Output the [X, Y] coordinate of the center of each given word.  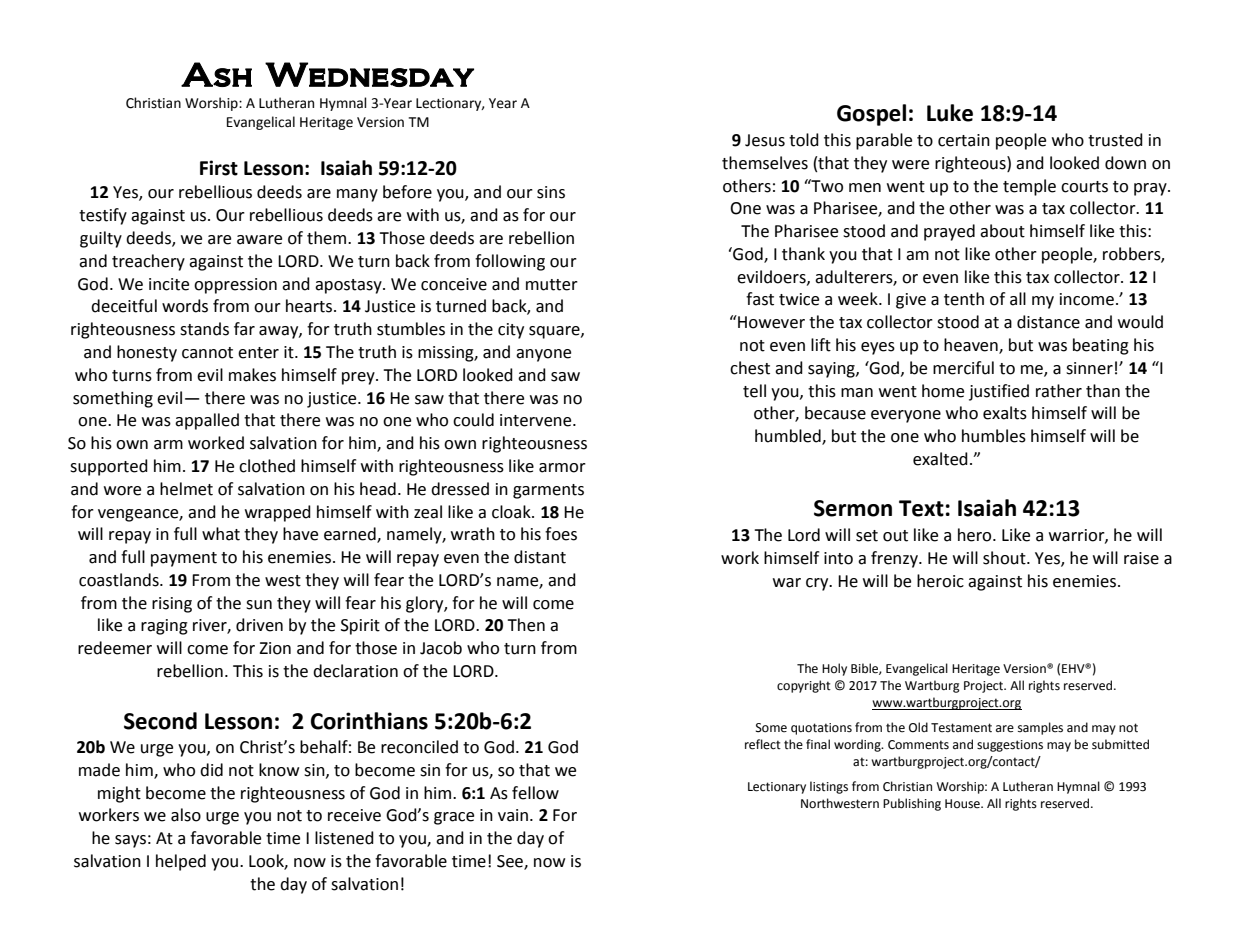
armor [562, 468]
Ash [216, 74]
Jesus [765, 140]
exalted [940, 459]
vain [513, 815]
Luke [950, 113]
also [186, 815]
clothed [267, 466]
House [963, 804]
